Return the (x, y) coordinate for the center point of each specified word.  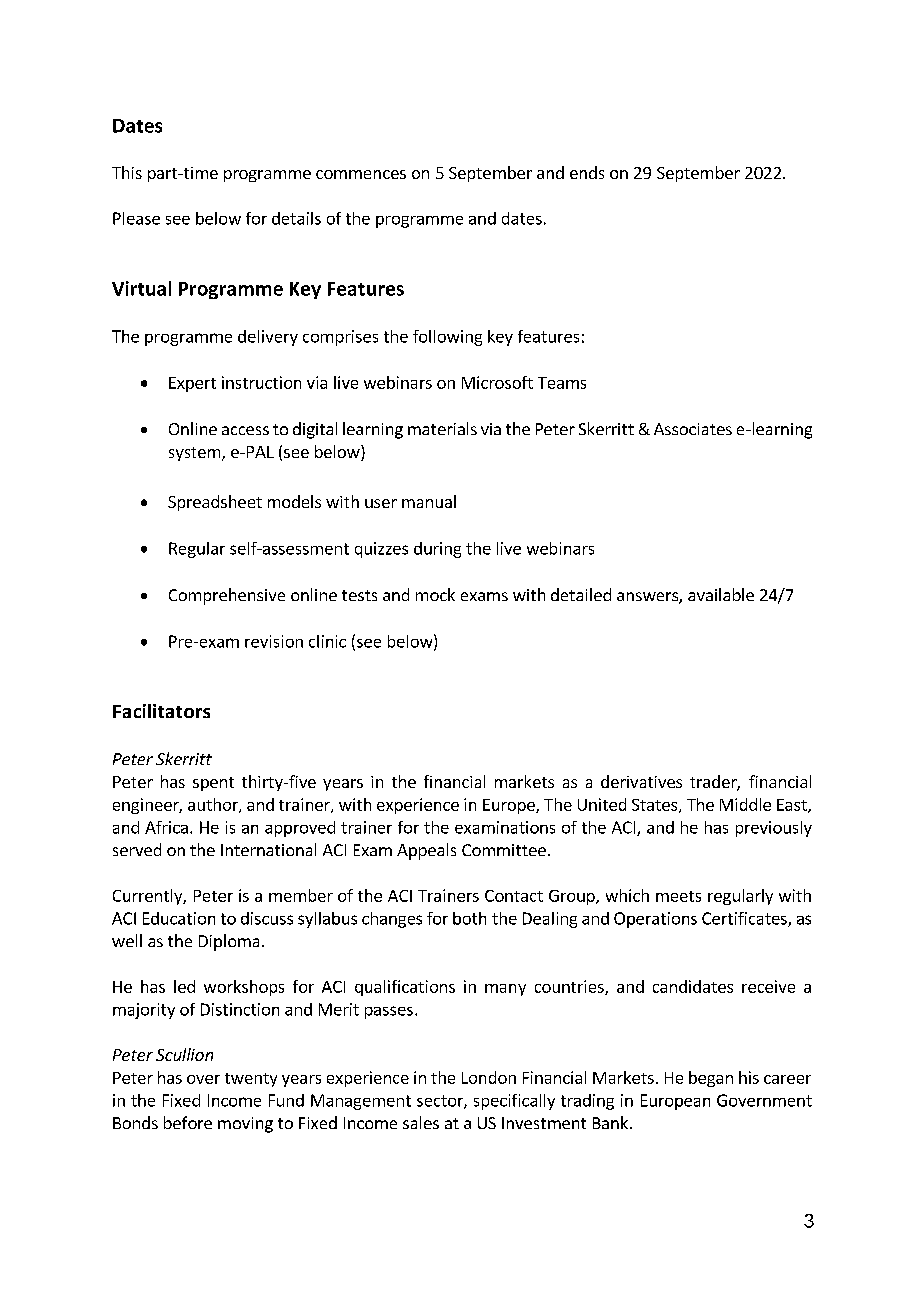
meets (678, 896)
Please (136, 218)
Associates (693, 429)
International (268, 849)
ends (587, 172)
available (721, 594)
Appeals (426, 851)
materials (442, 428)
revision (274, 641)
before (188, 1122)
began (711, 1079)
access (245, 430)
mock (435, 594)
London (489, 1077)
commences (361, 174)
